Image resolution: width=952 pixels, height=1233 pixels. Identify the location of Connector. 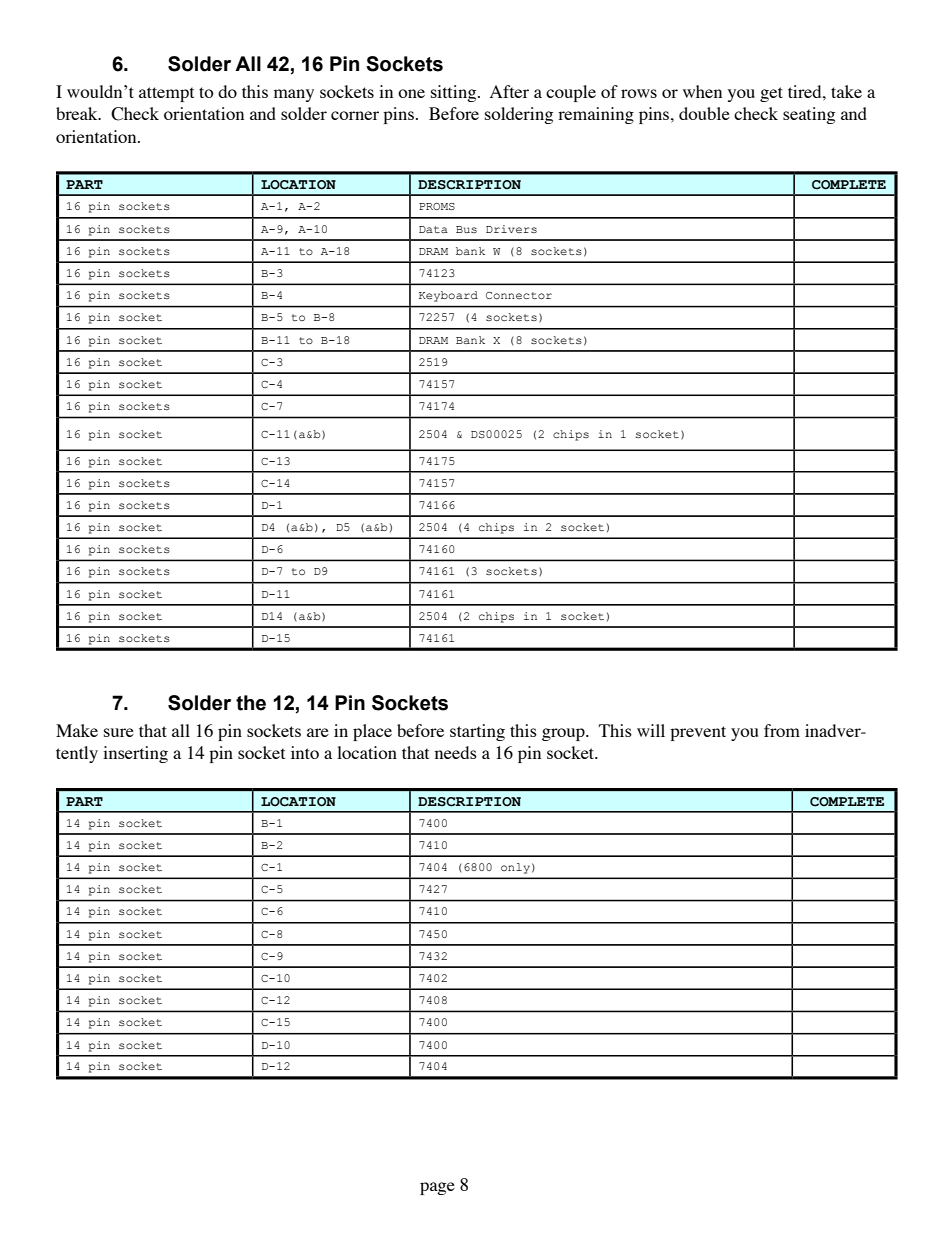
(519, 295).
